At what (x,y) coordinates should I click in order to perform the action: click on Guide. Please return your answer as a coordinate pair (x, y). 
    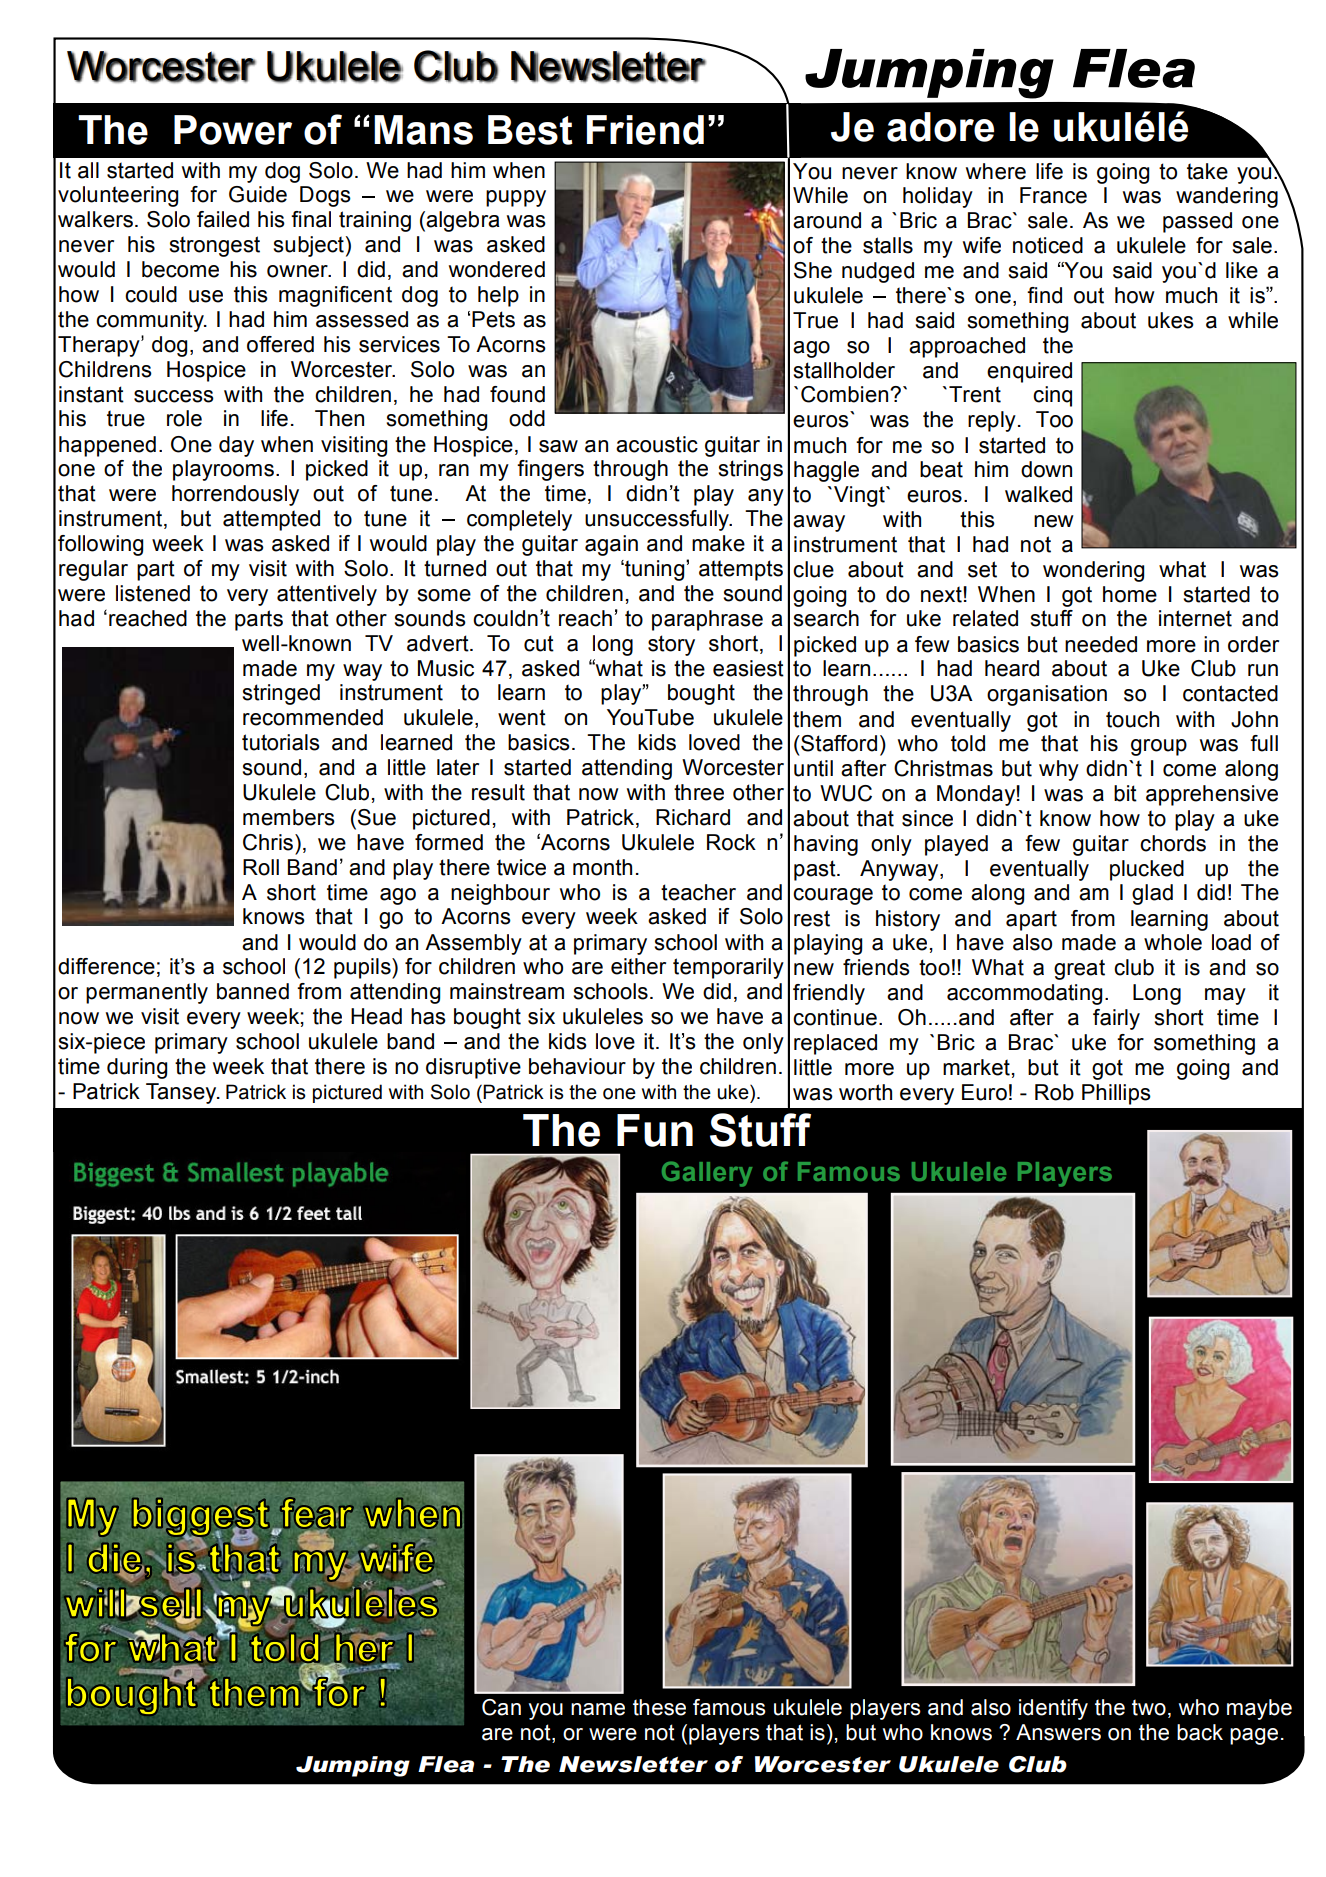
    Looking at the image, I should click on (258, 194).
